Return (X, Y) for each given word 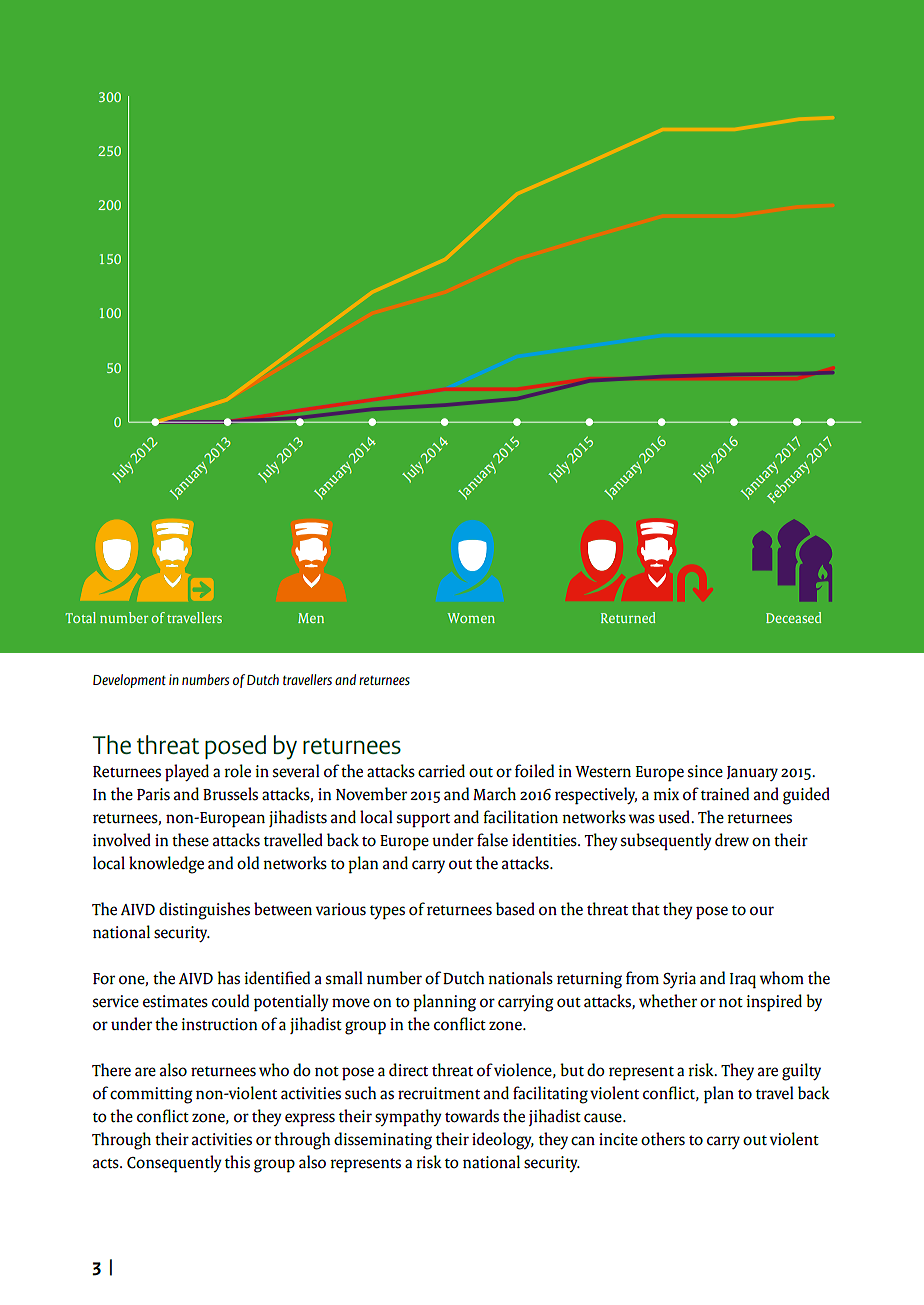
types (387, 912)
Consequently (174, 1164)
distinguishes (204, 911)
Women (471, 618)
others (663, 1139)
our (762, 911)
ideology (503, 1141)
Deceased (793, 617)
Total (80, 617)
